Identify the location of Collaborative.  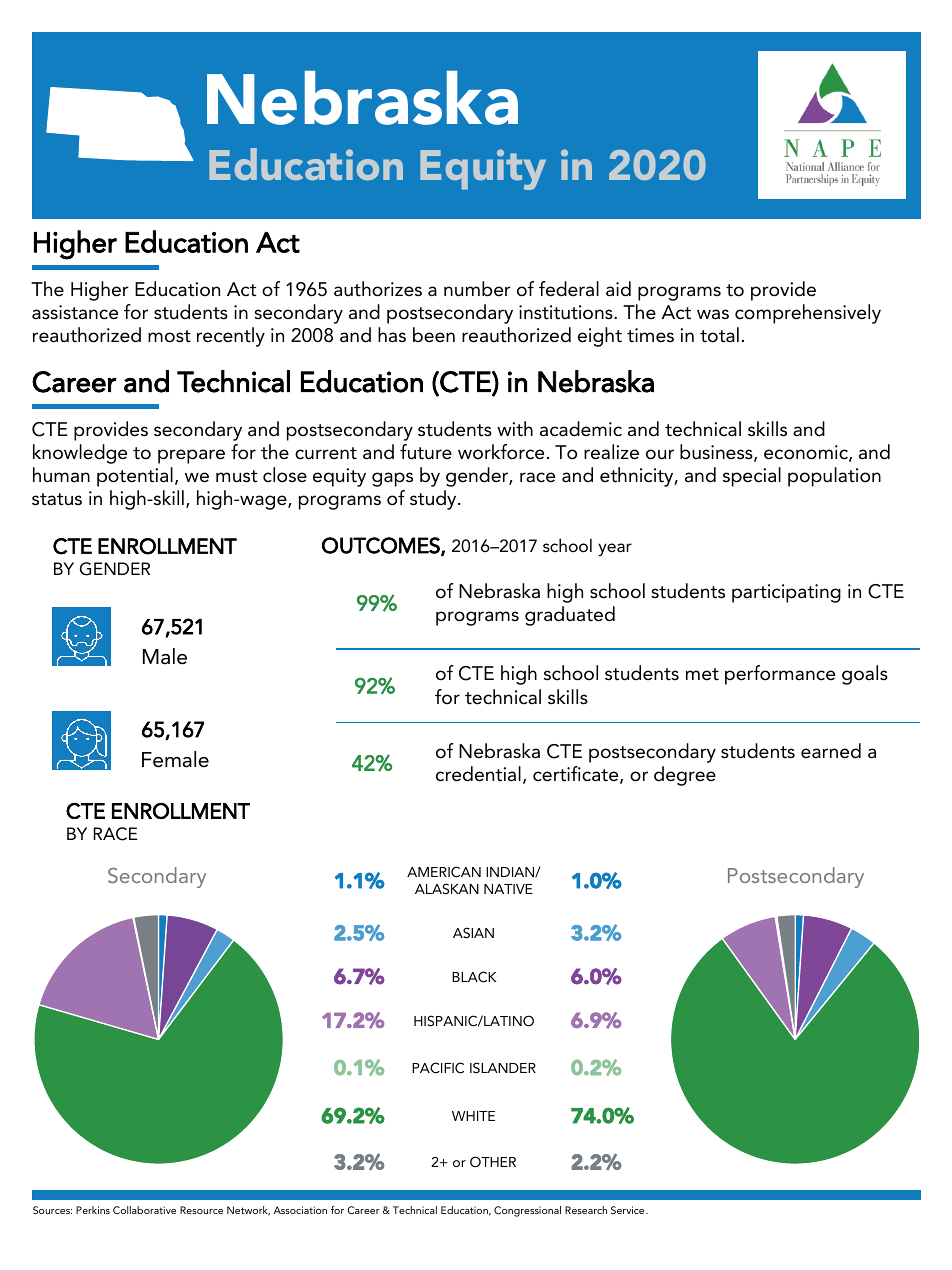
(144, 1210).
